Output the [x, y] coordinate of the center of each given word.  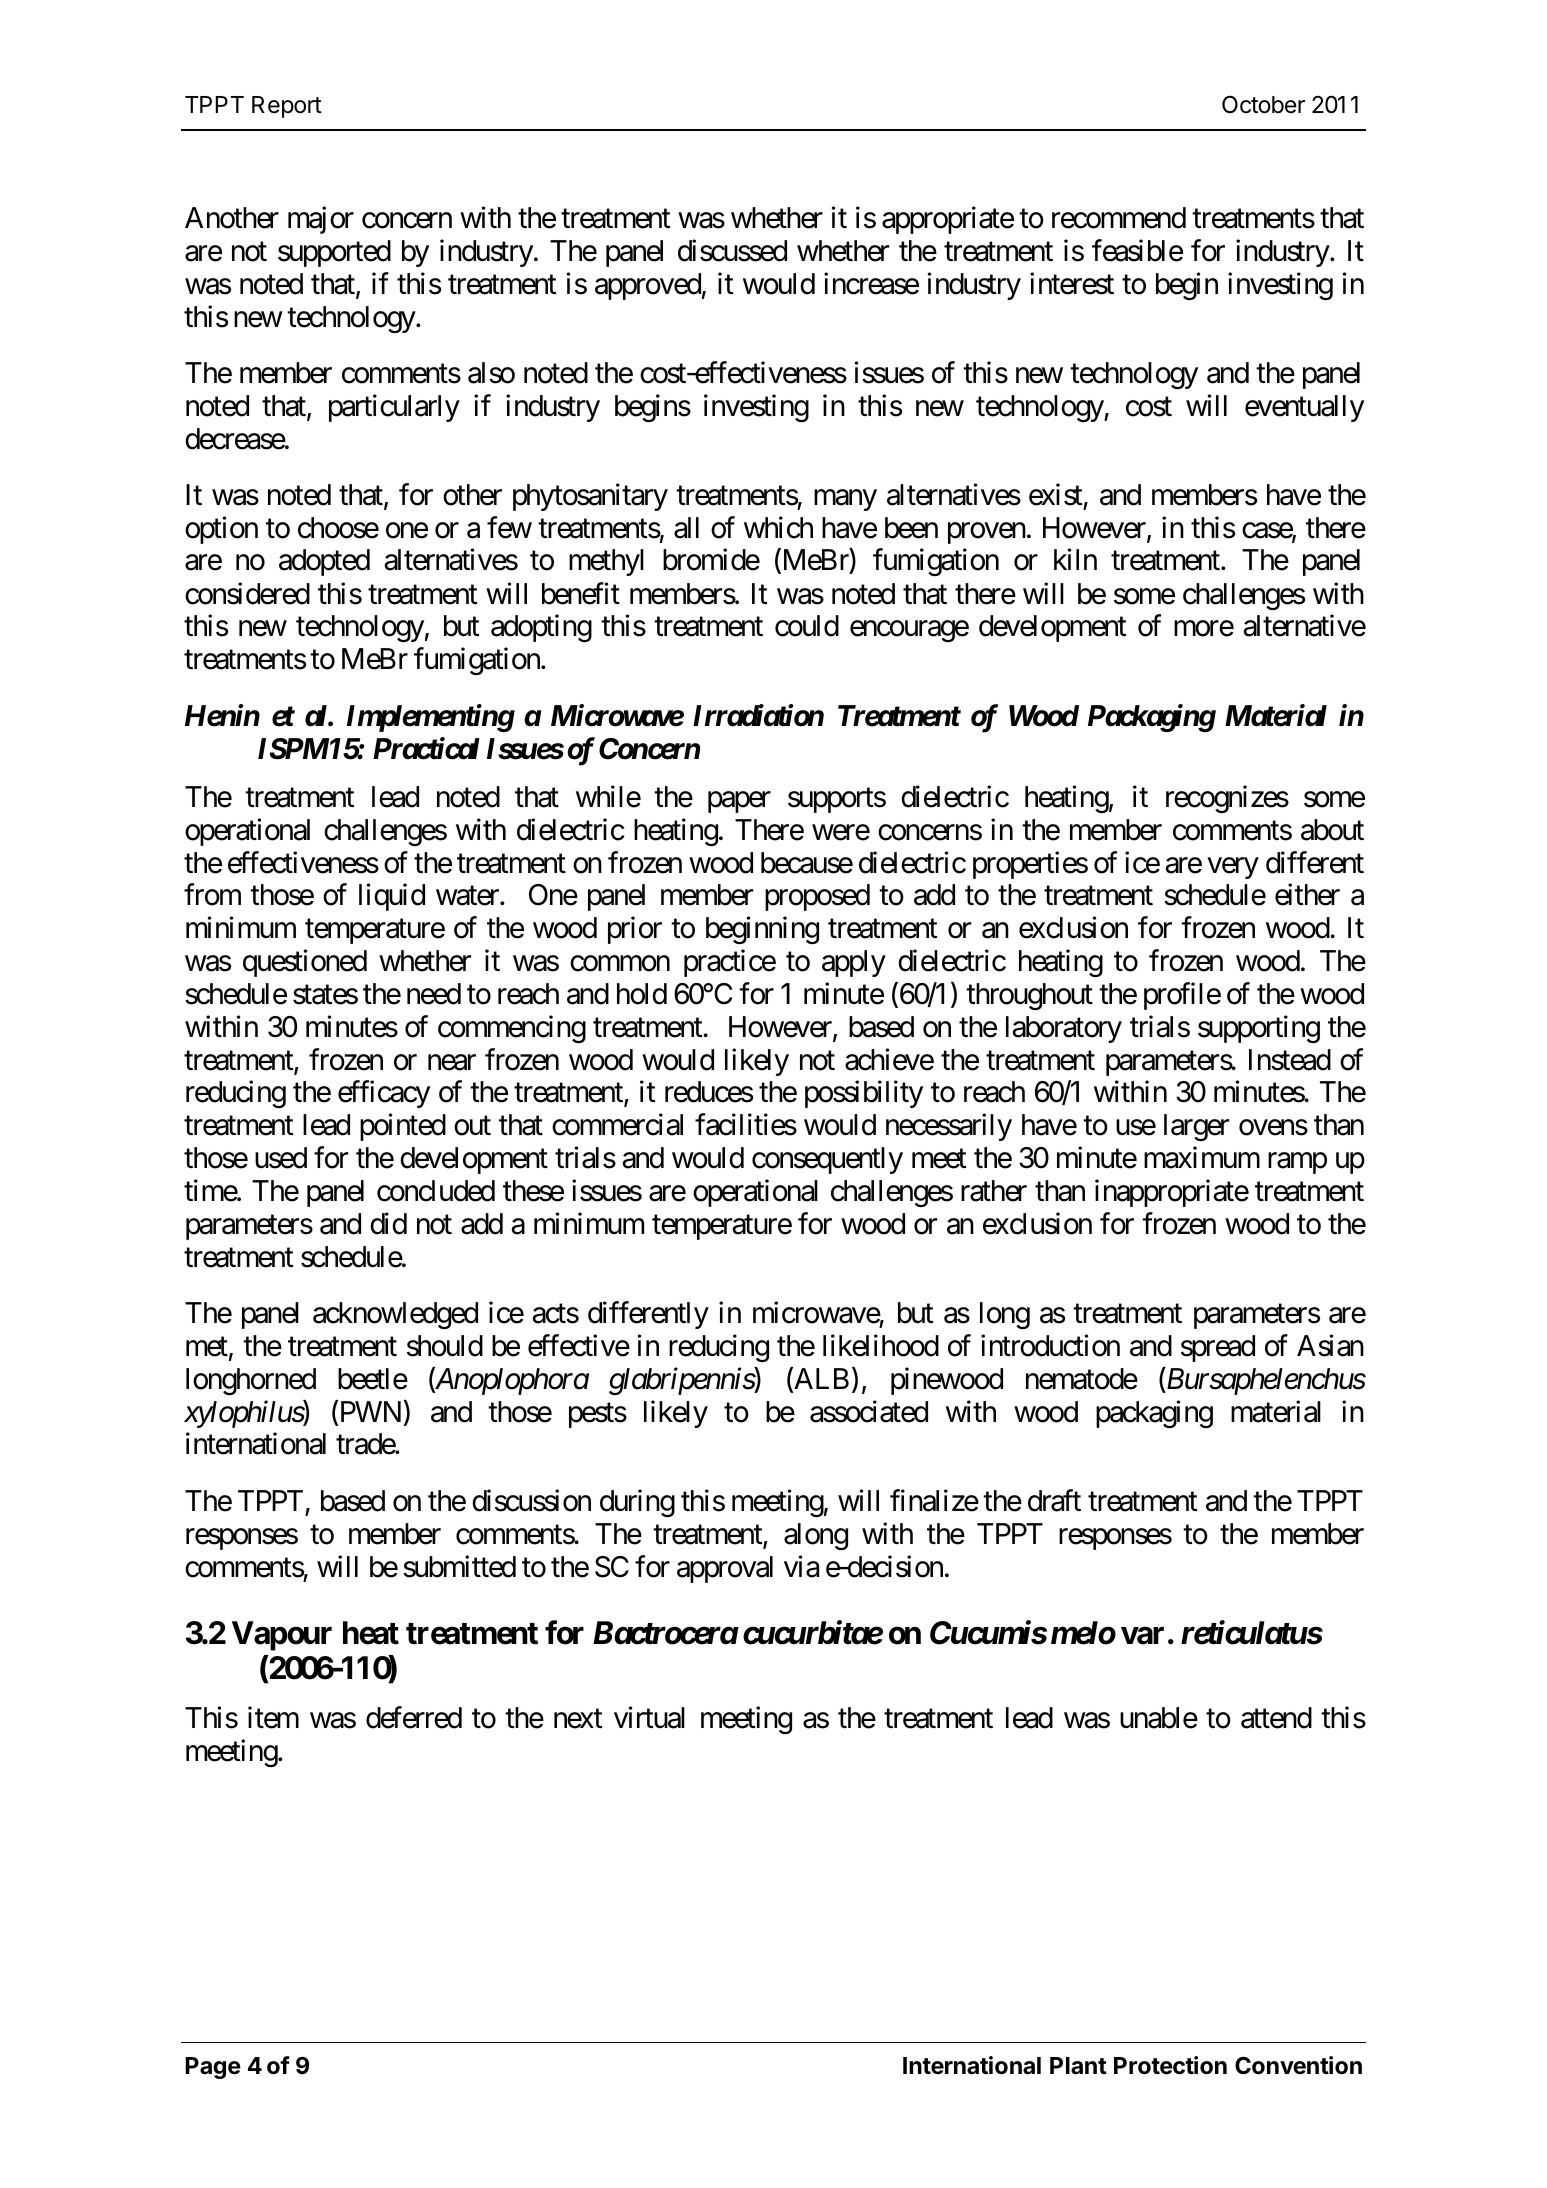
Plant [1078, 2066]
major [321, 220]
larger [1196, 1127]
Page [213, 2068]
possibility [864, 1094]
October [1263, 105]
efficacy [384, 1094]
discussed [732, 250]
